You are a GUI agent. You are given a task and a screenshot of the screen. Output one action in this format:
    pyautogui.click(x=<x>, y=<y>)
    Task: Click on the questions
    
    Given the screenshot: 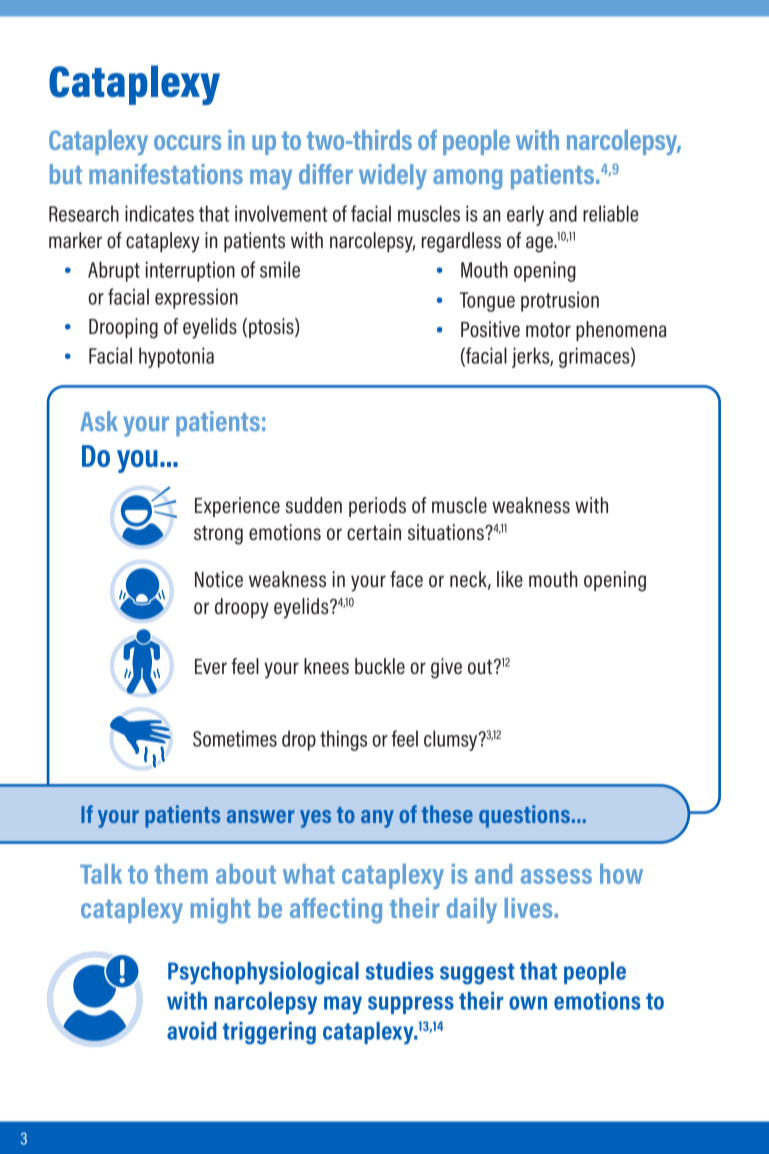 What is the action you would take?
    pyautogui.click(x=524, y=816)
